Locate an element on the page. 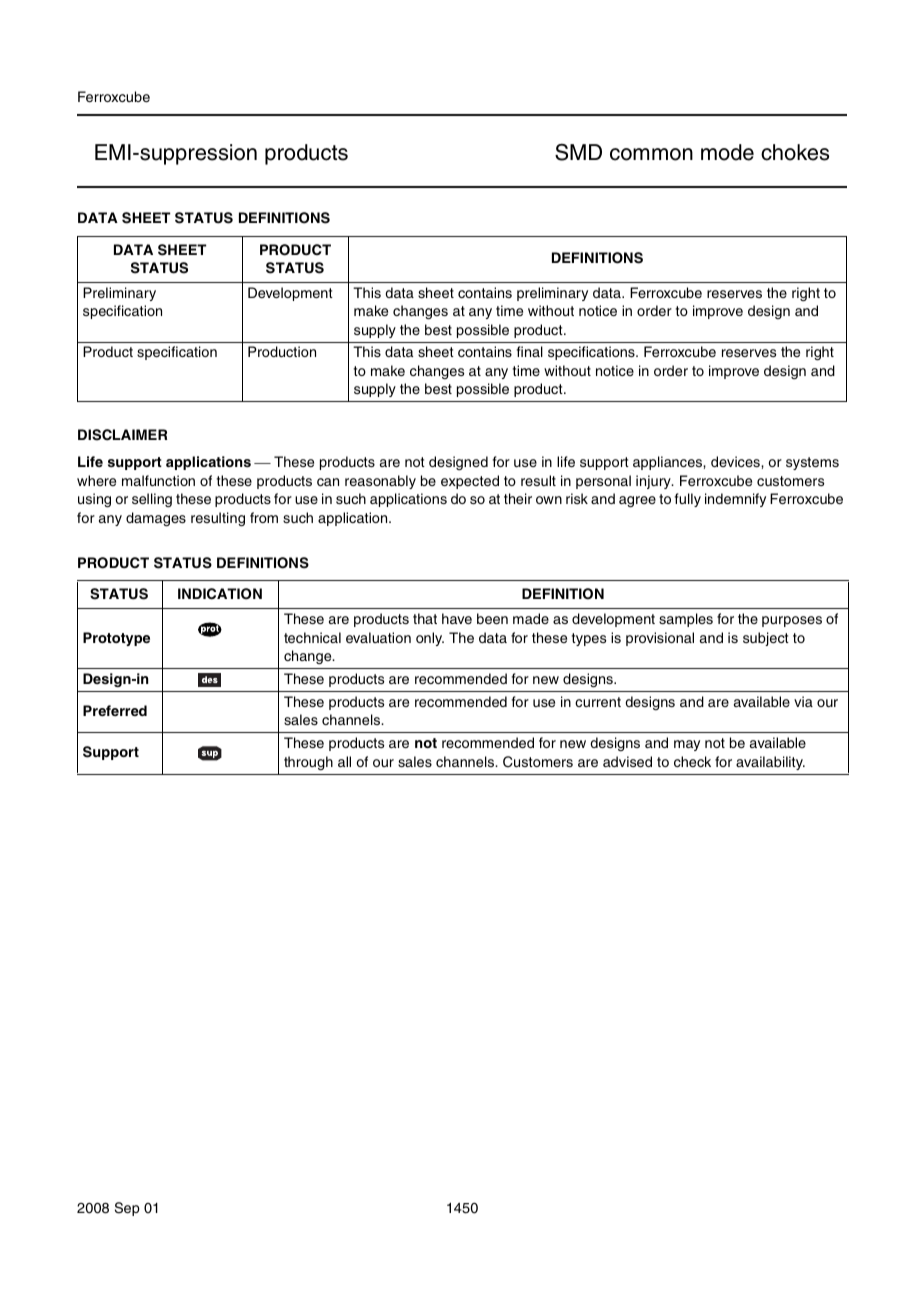  SMD is located at coordinates (578, 152).
